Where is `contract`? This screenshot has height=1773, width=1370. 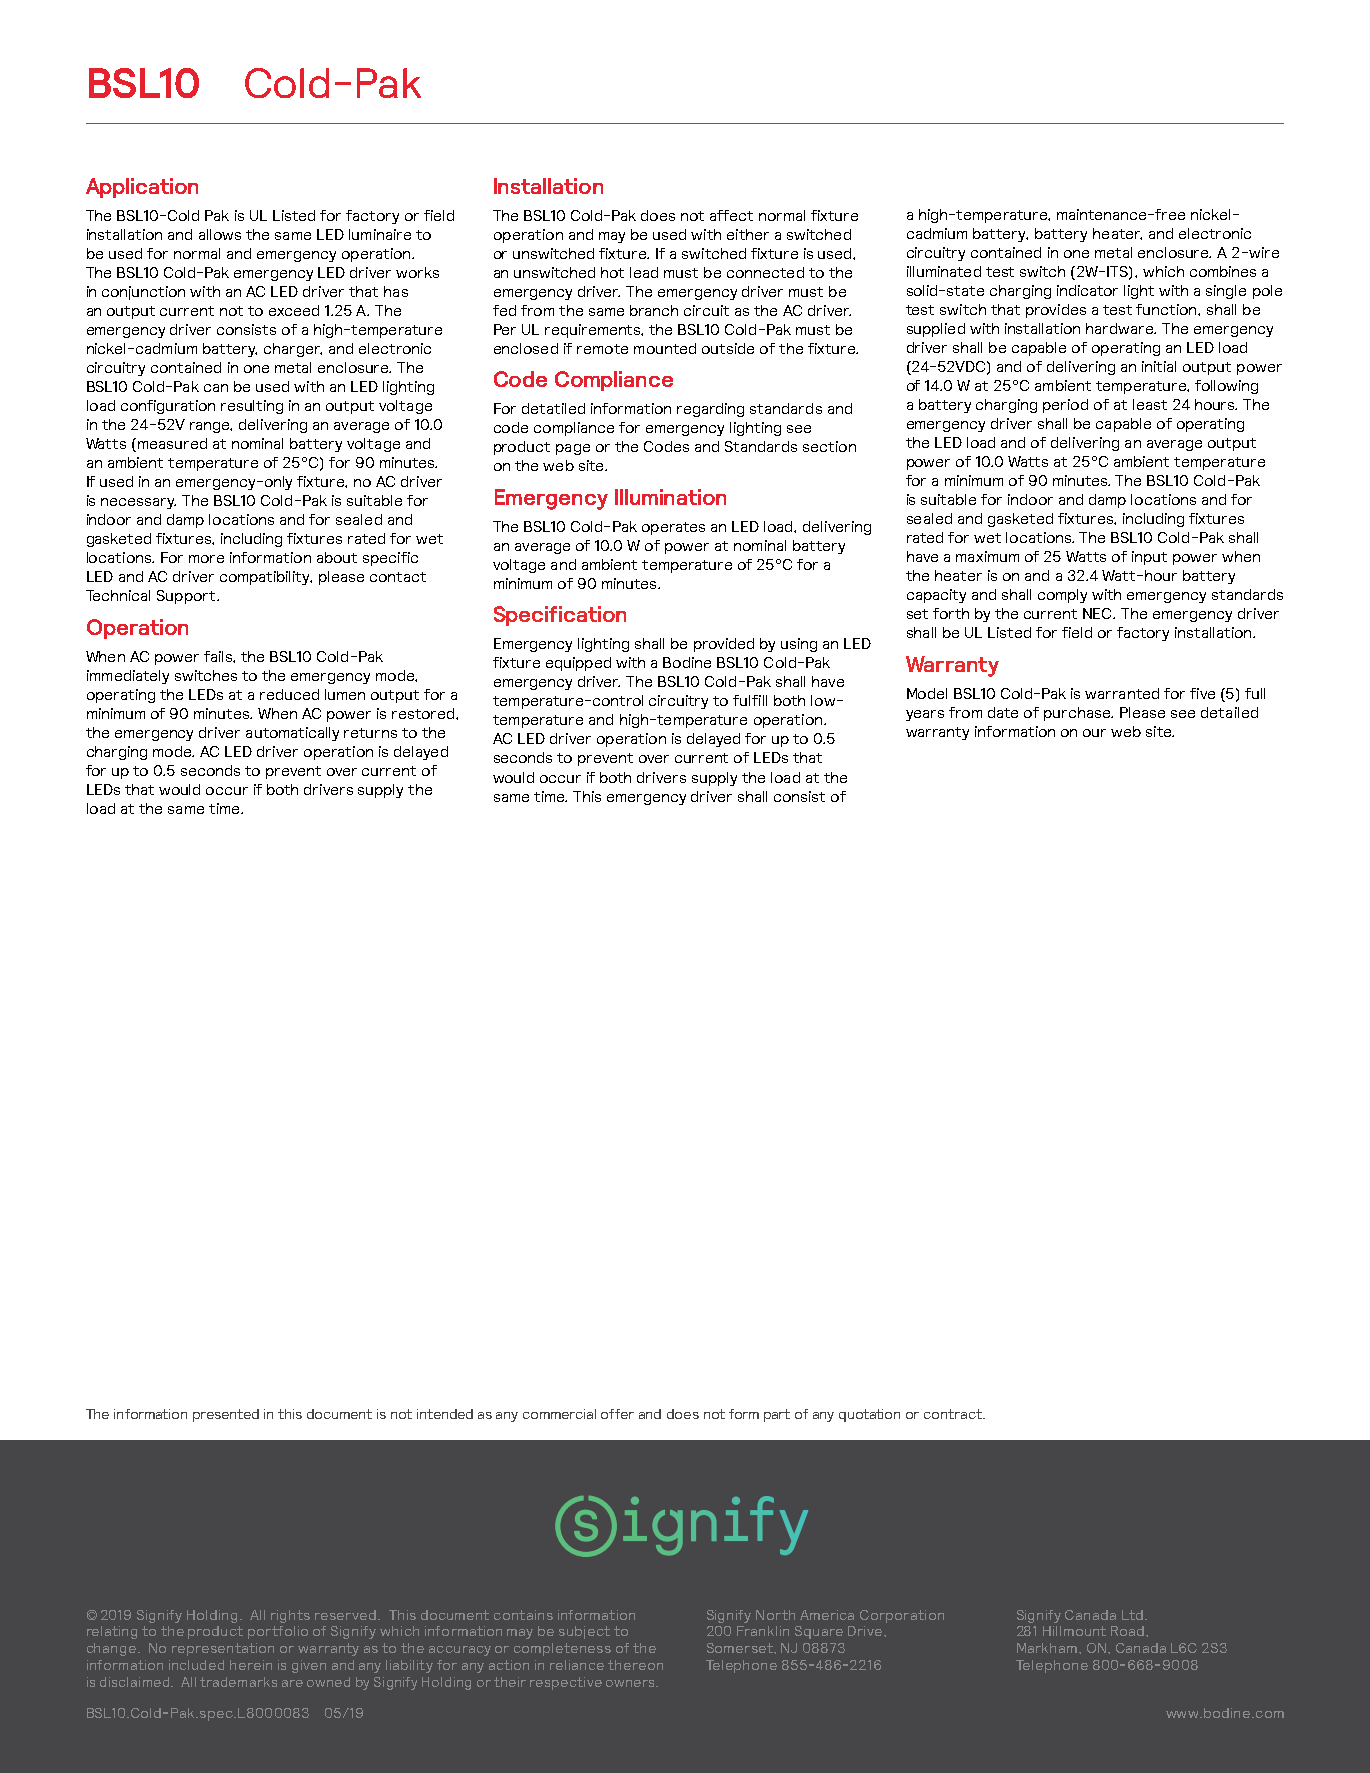 contract is located at coordinates (954, 1414).
